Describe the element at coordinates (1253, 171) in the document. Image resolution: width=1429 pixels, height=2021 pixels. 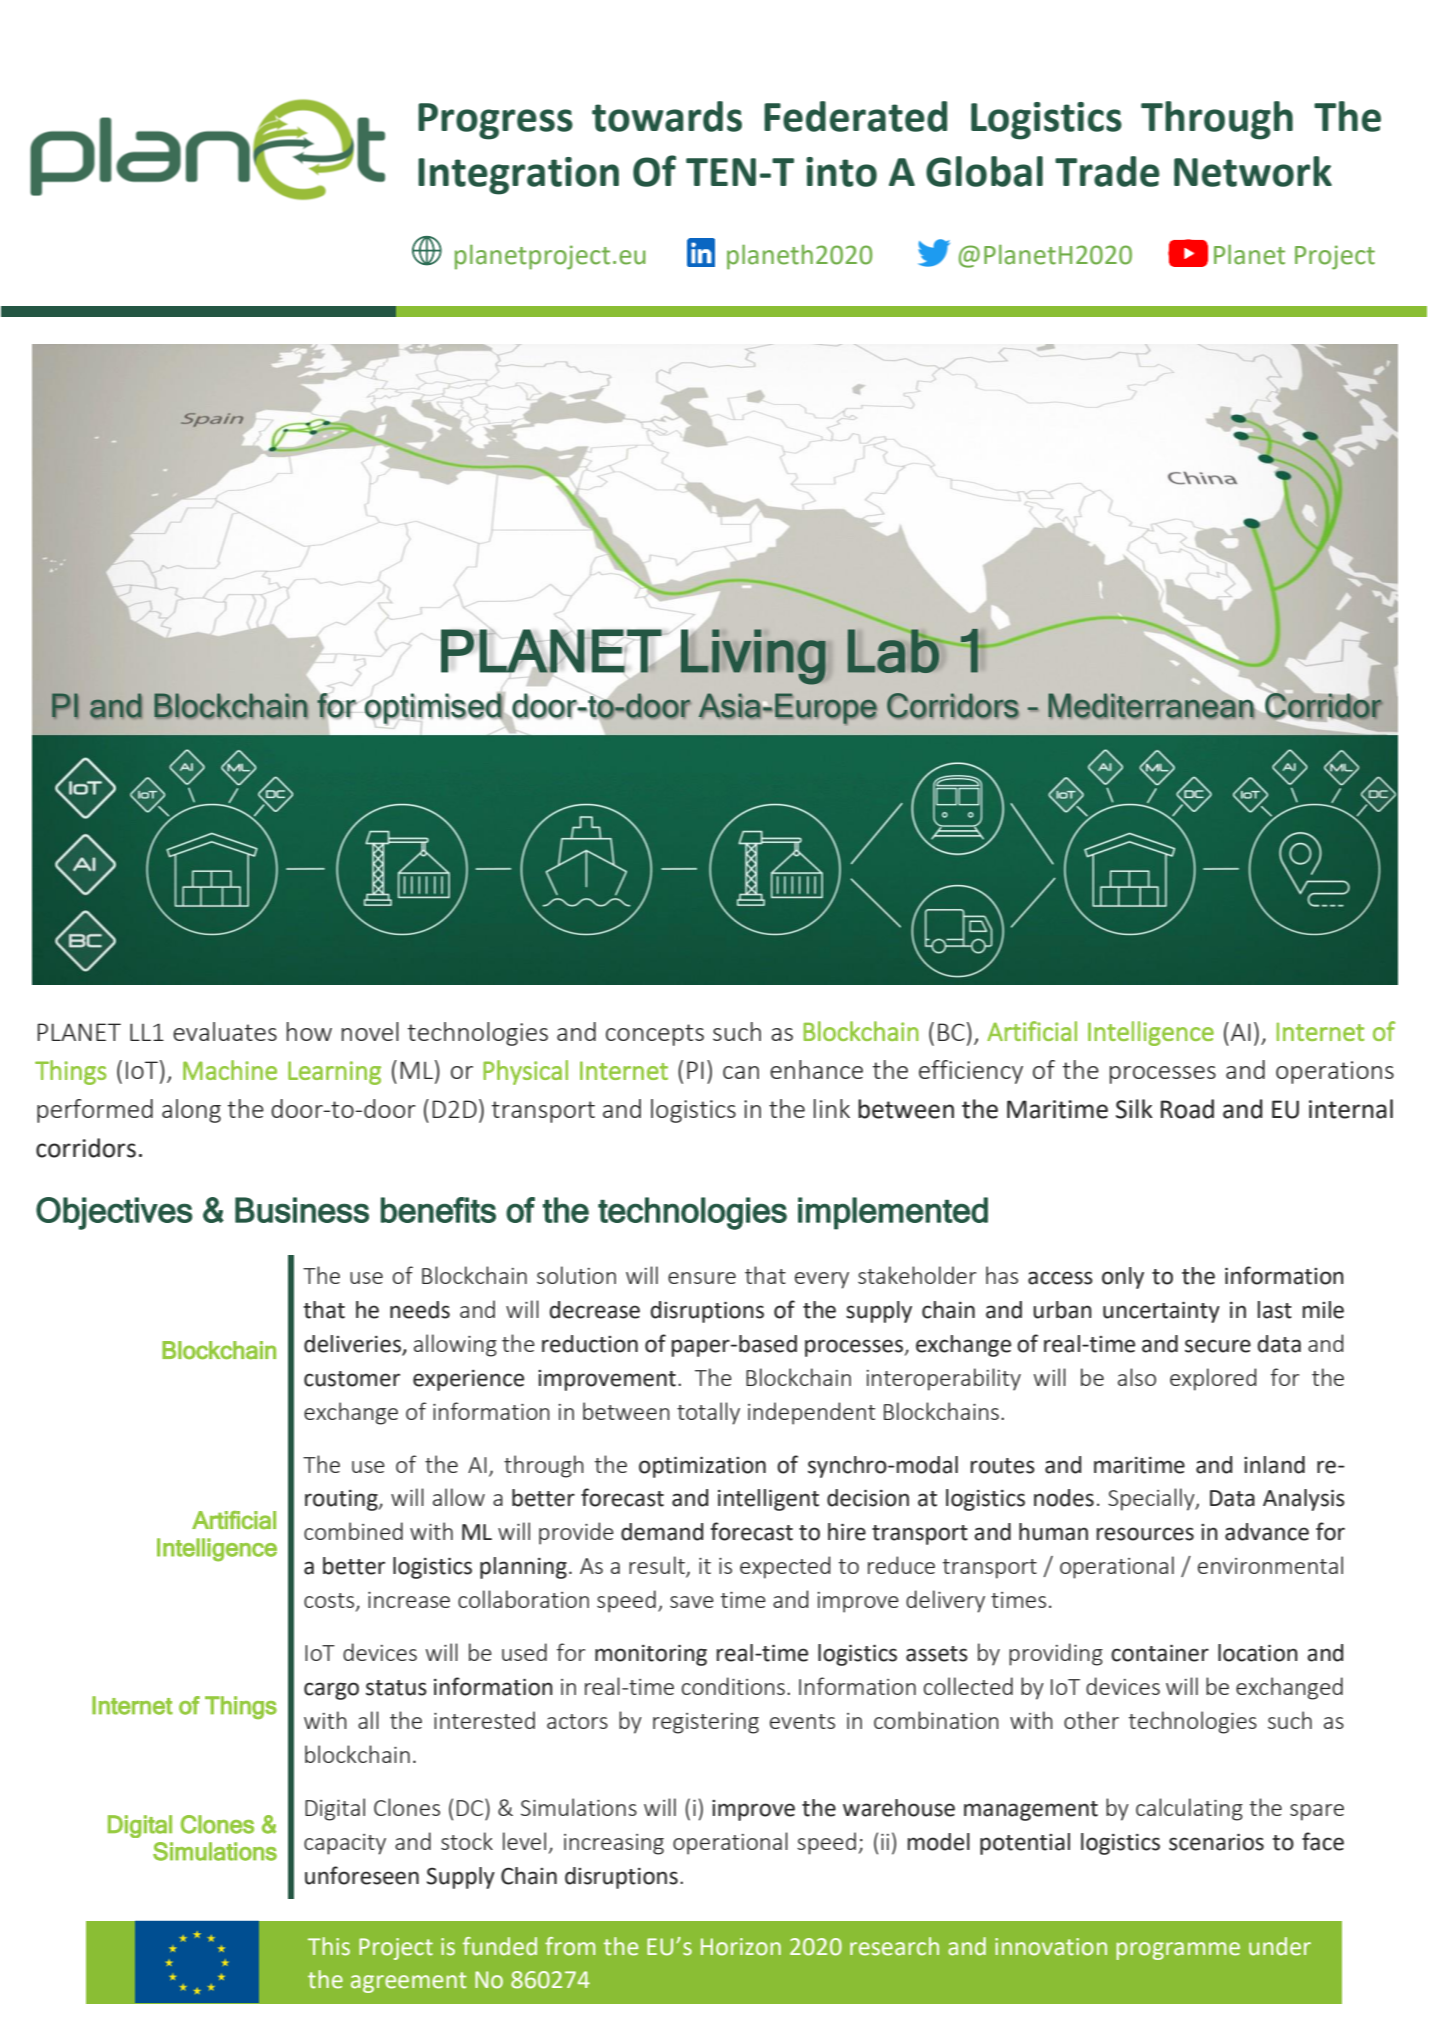
I see `Network` at that location.
